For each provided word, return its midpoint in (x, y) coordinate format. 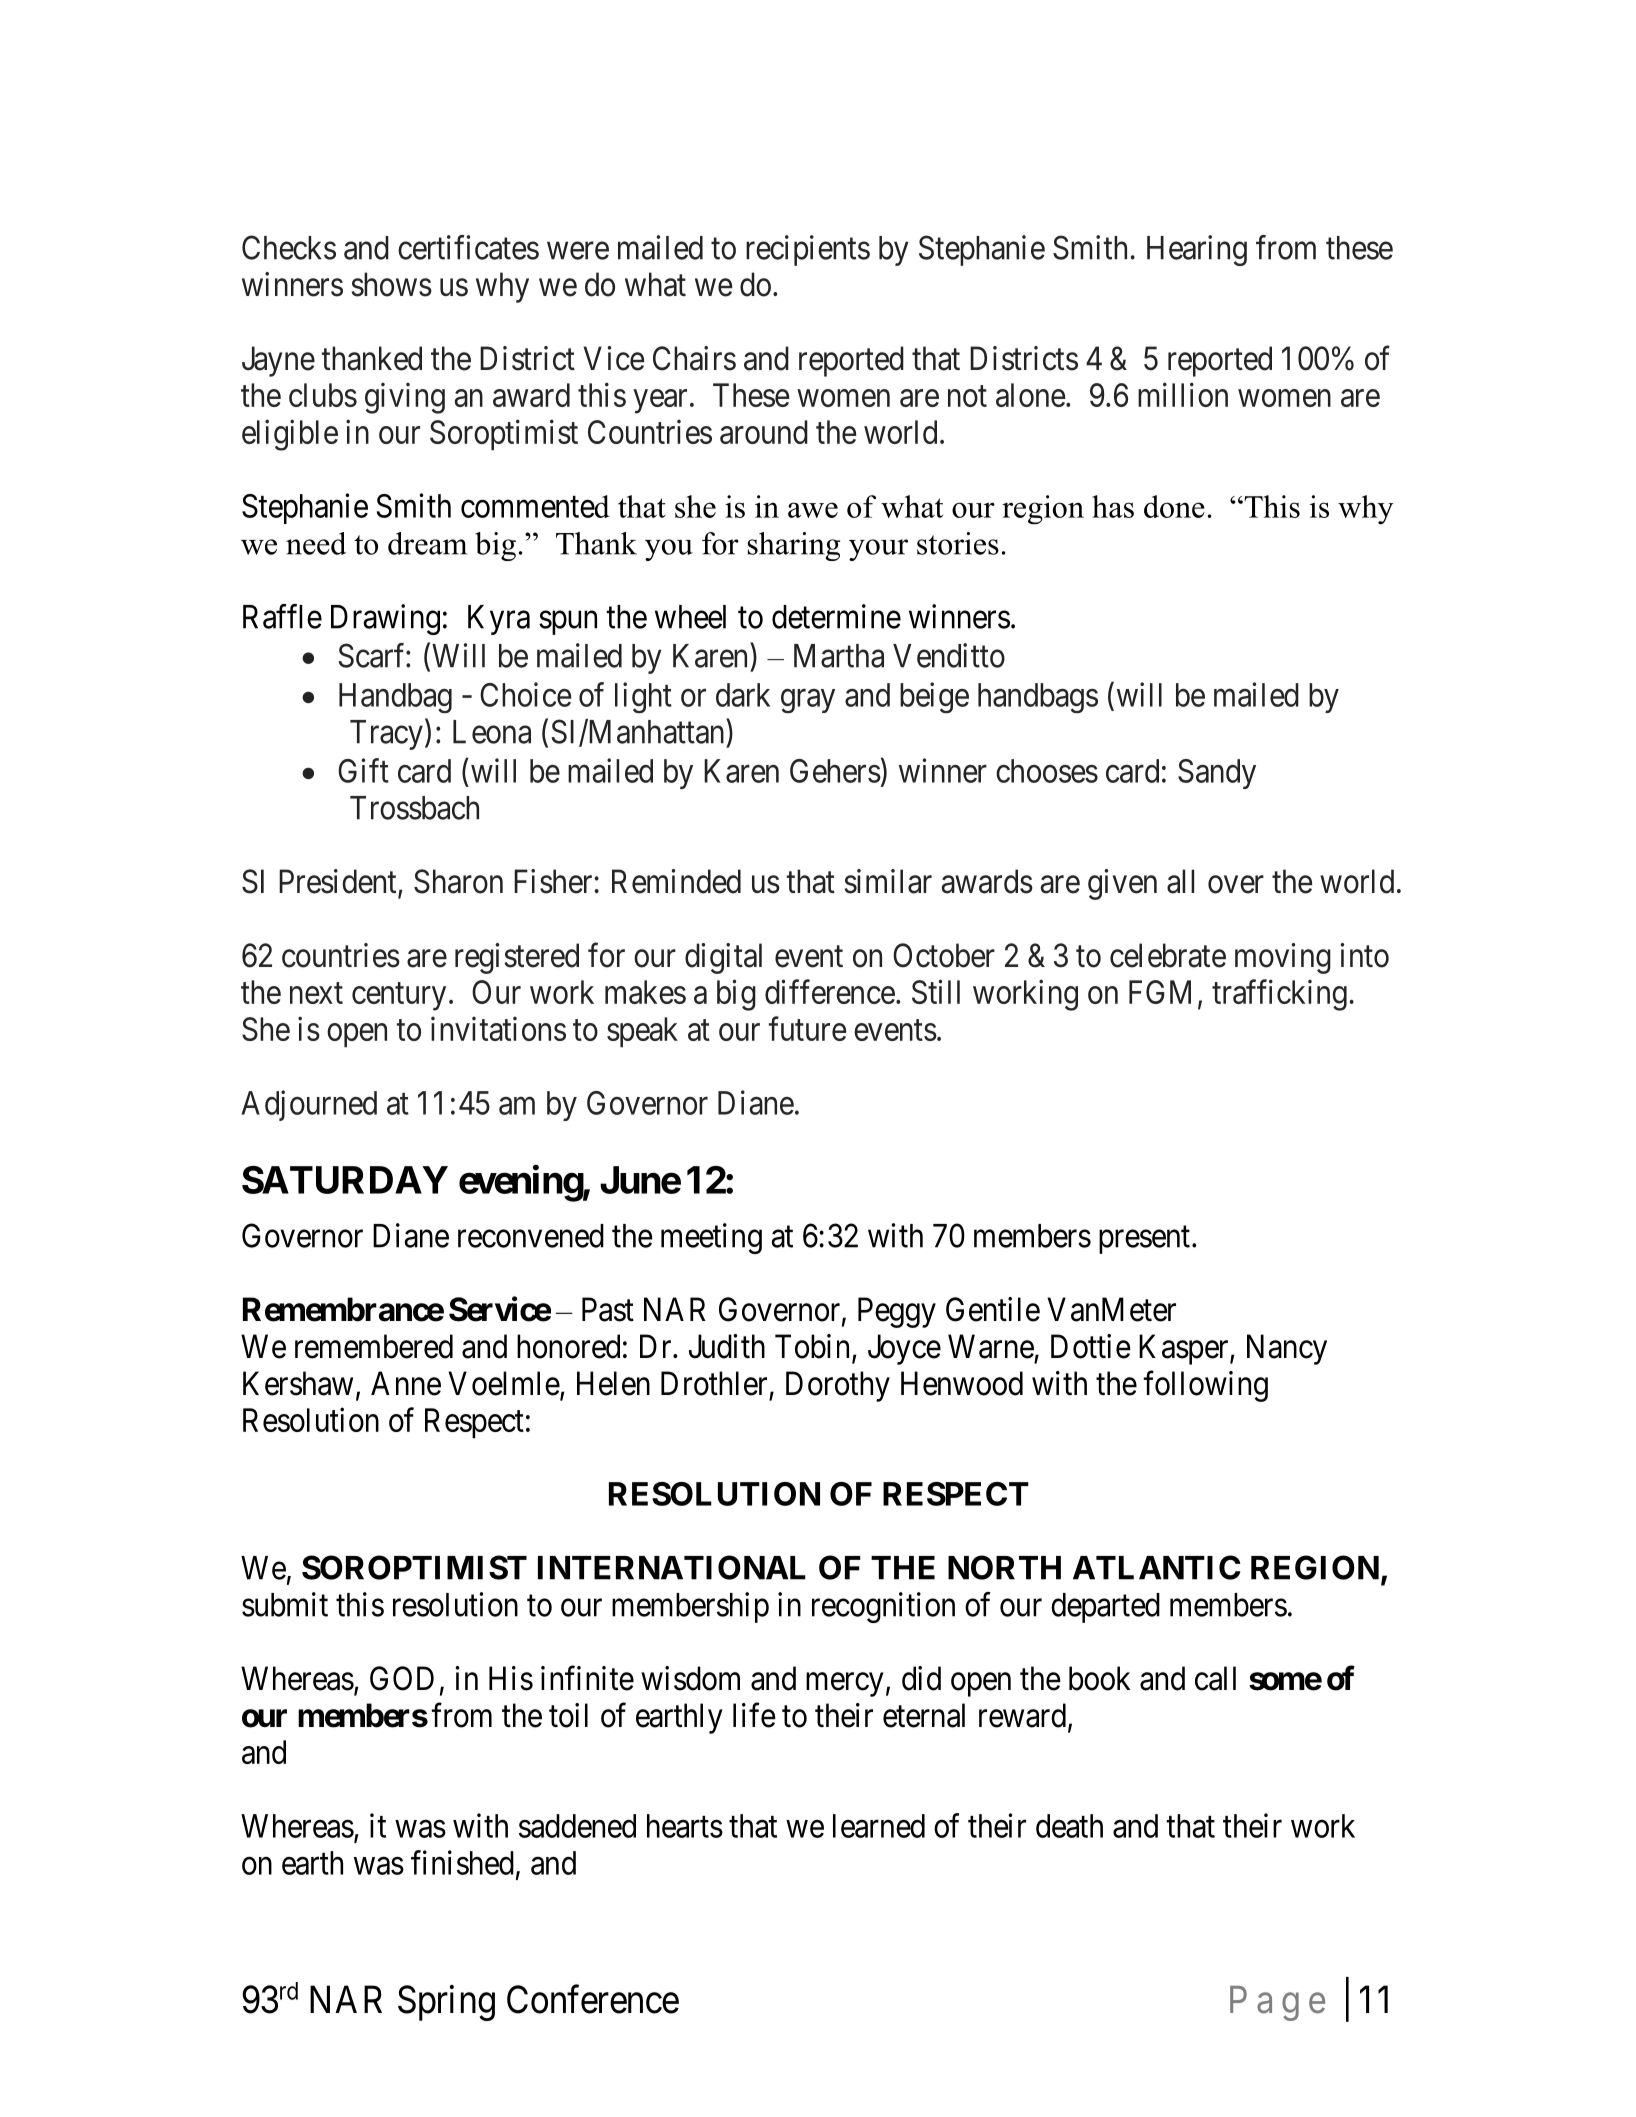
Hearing (1197, 250)
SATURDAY (345, 1180)
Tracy (386, 735)
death (1069, 1826)
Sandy (1217, 774)
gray (808, 701)
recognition (883, 1607)
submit (285, 1604)
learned (879, 1826)
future (807, 1028)
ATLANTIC (1157, 1567)
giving (405, 398)
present (1144, 1240)
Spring (446, 2003)
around (764, 432)
